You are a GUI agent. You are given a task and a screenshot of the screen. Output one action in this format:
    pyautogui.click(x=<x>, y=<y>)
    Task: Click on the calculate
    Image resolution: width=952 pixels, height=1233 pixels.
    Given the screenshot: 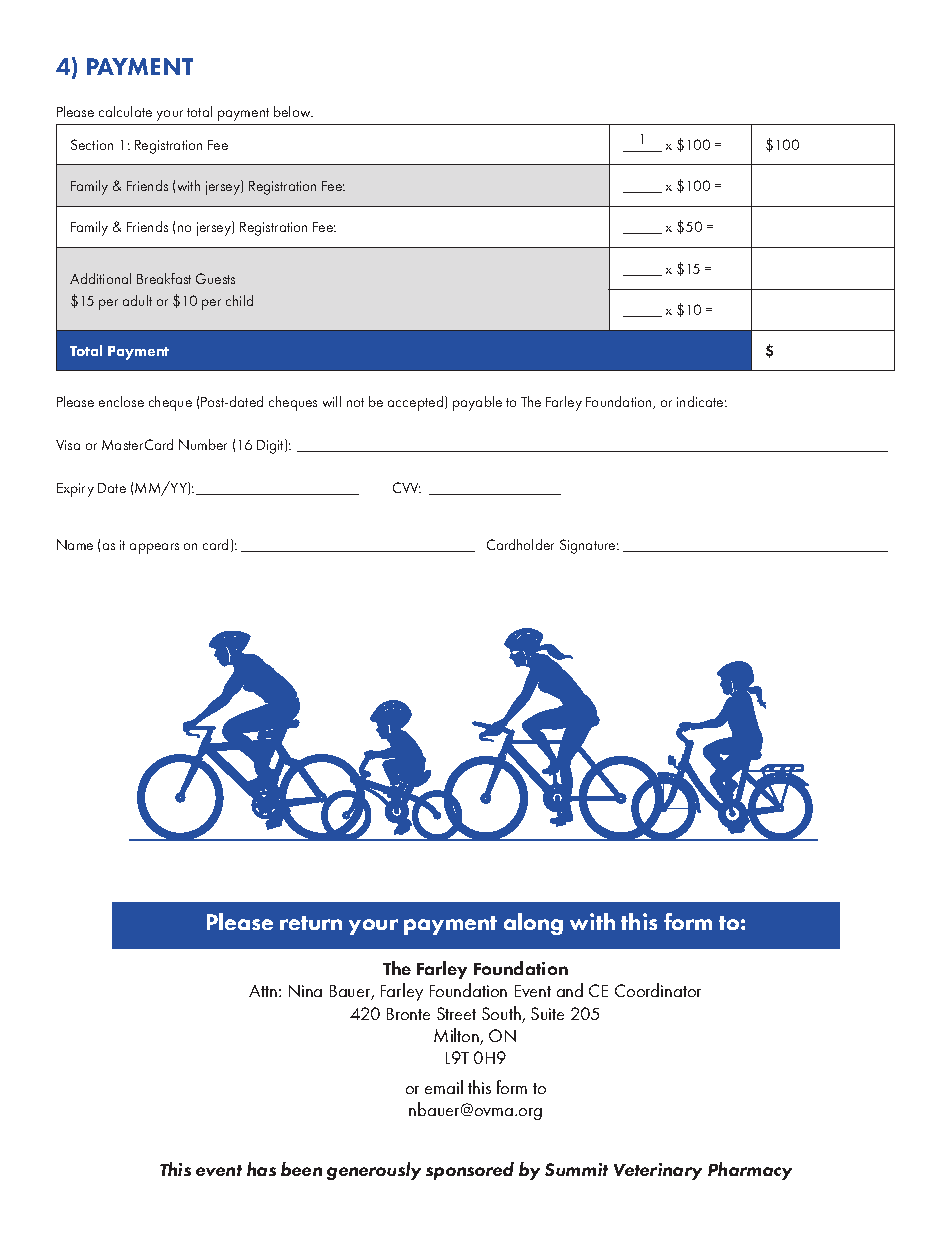 What is the action you would take?
    pyautogui.click(x=125, y=111)
